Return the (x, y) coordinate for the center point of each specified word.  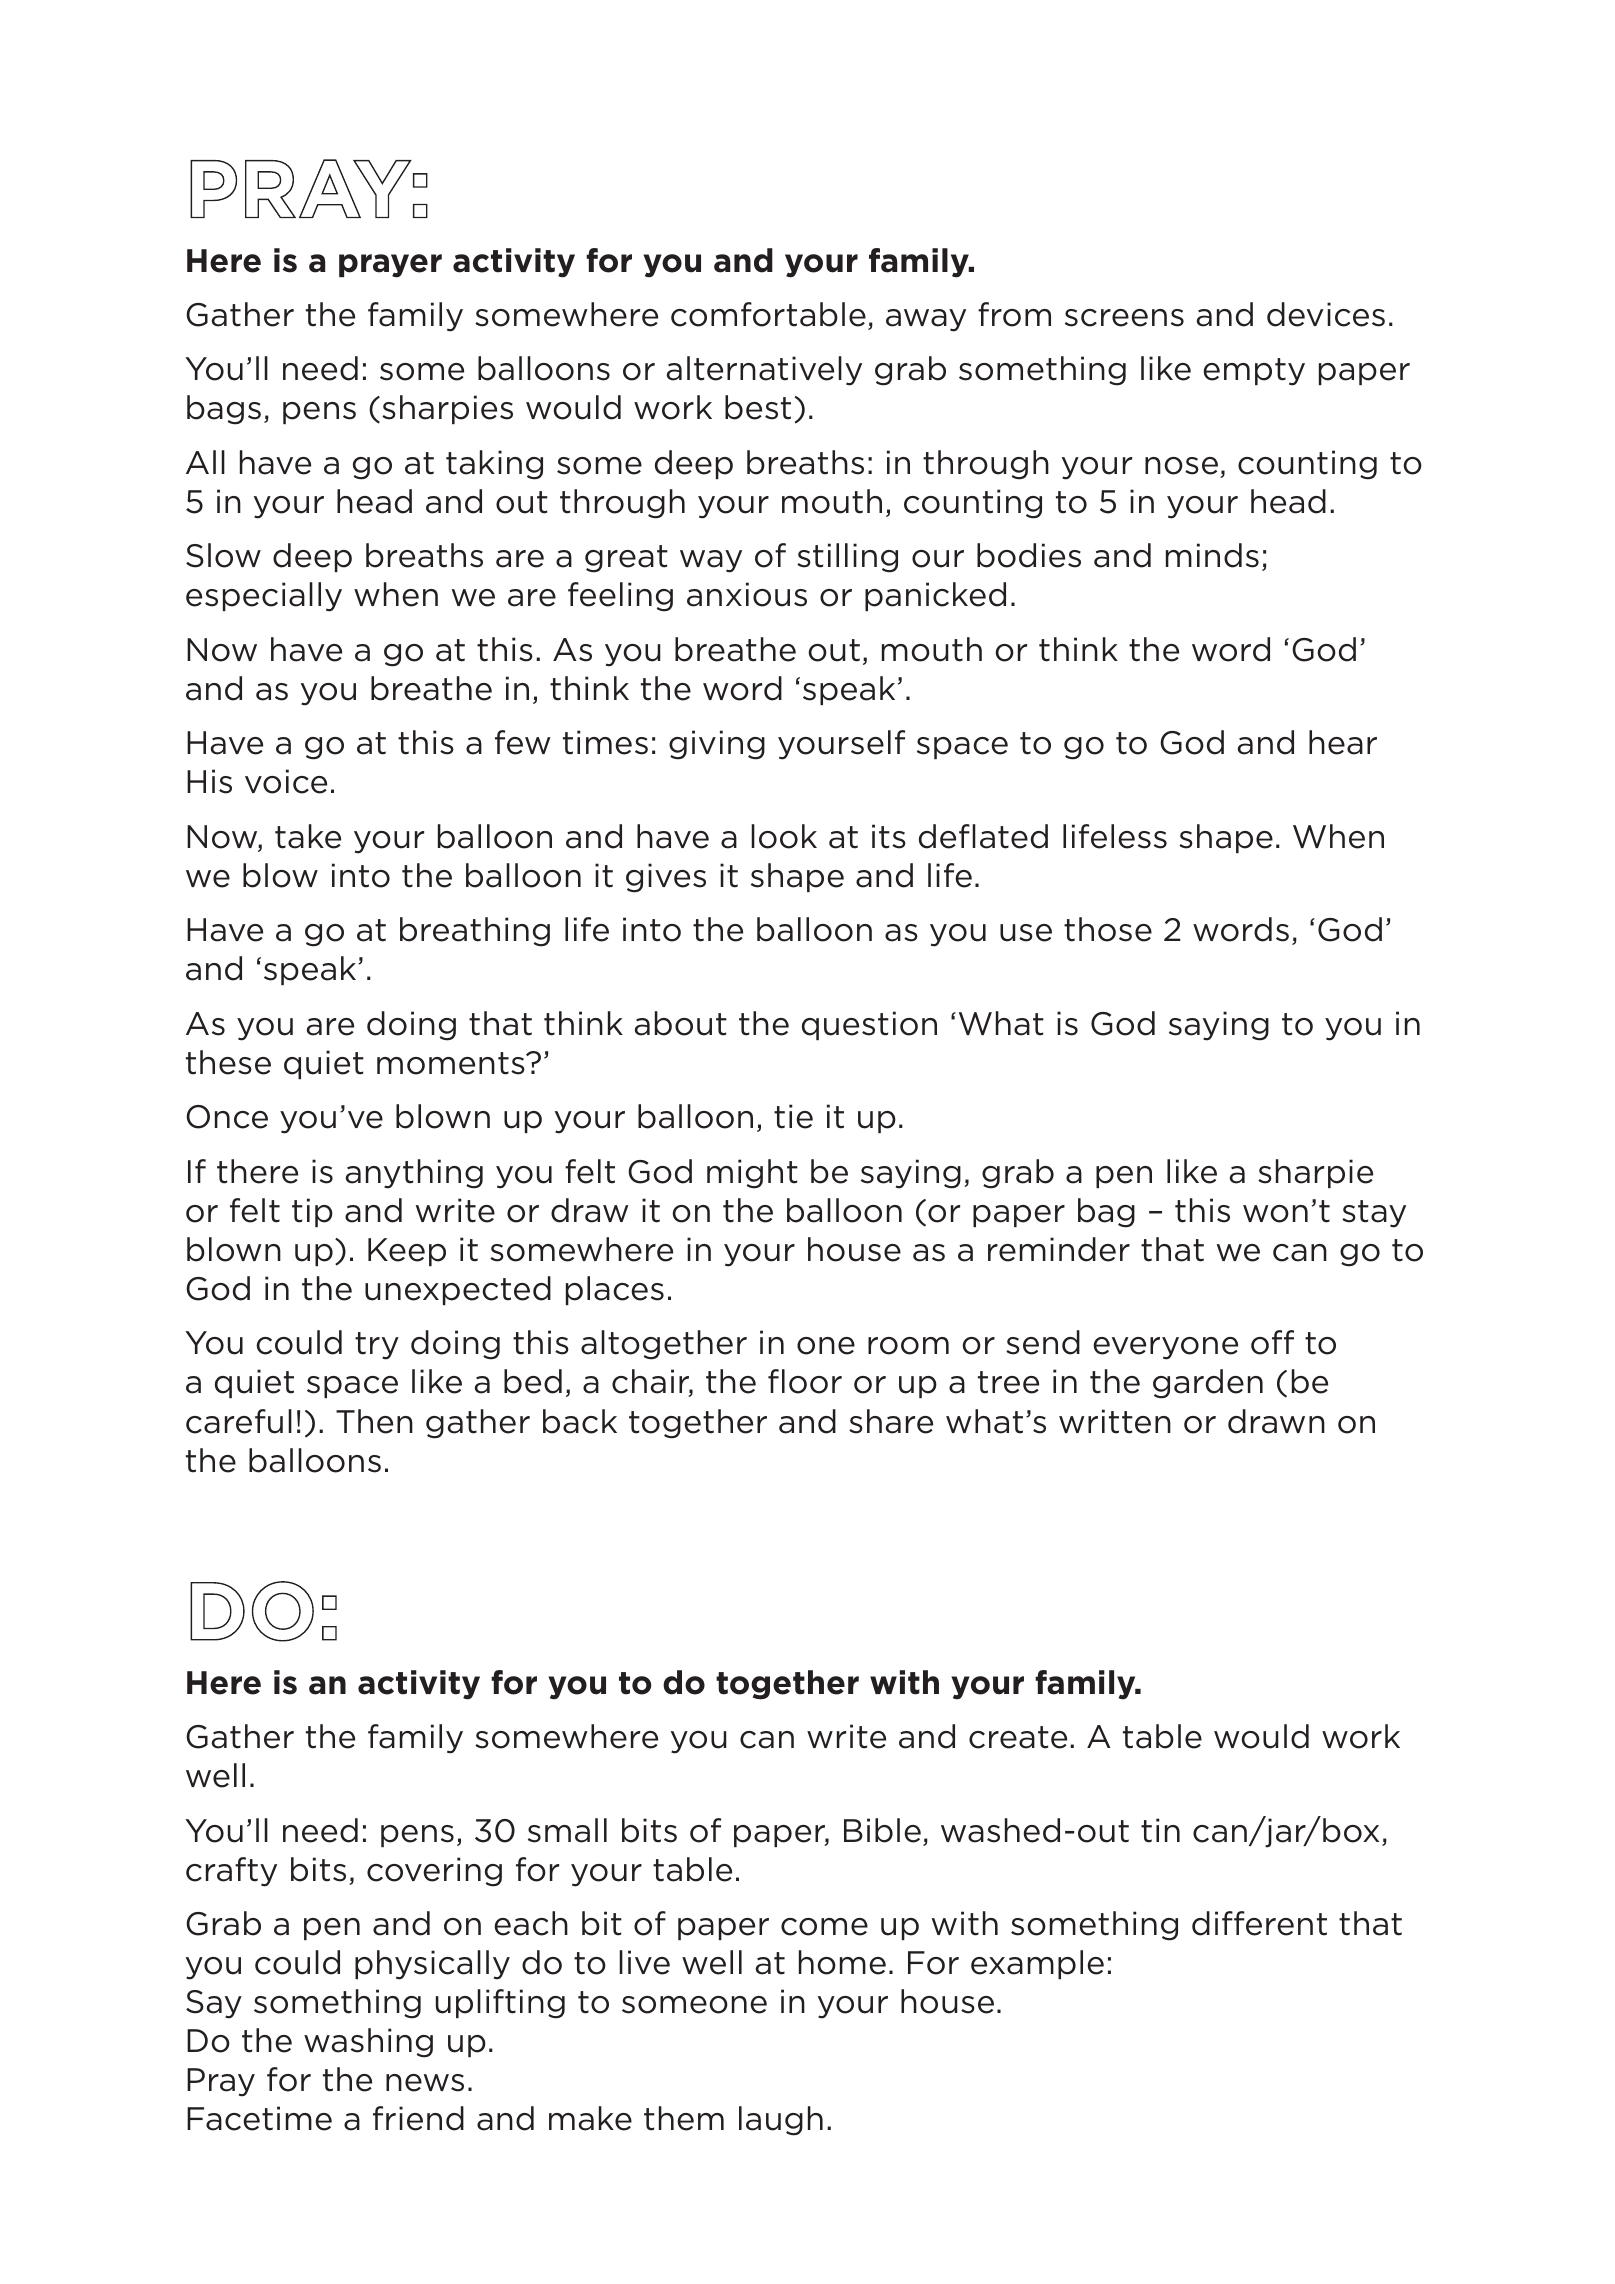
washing (368, 2043)
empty (1254, 372)
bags (224, 410)
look (784, 836)
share (891, 1421)
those (1108, 929)
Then (374, 1421)
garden (1208, 1384)
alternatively (764, 371)
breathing (475, 932)
